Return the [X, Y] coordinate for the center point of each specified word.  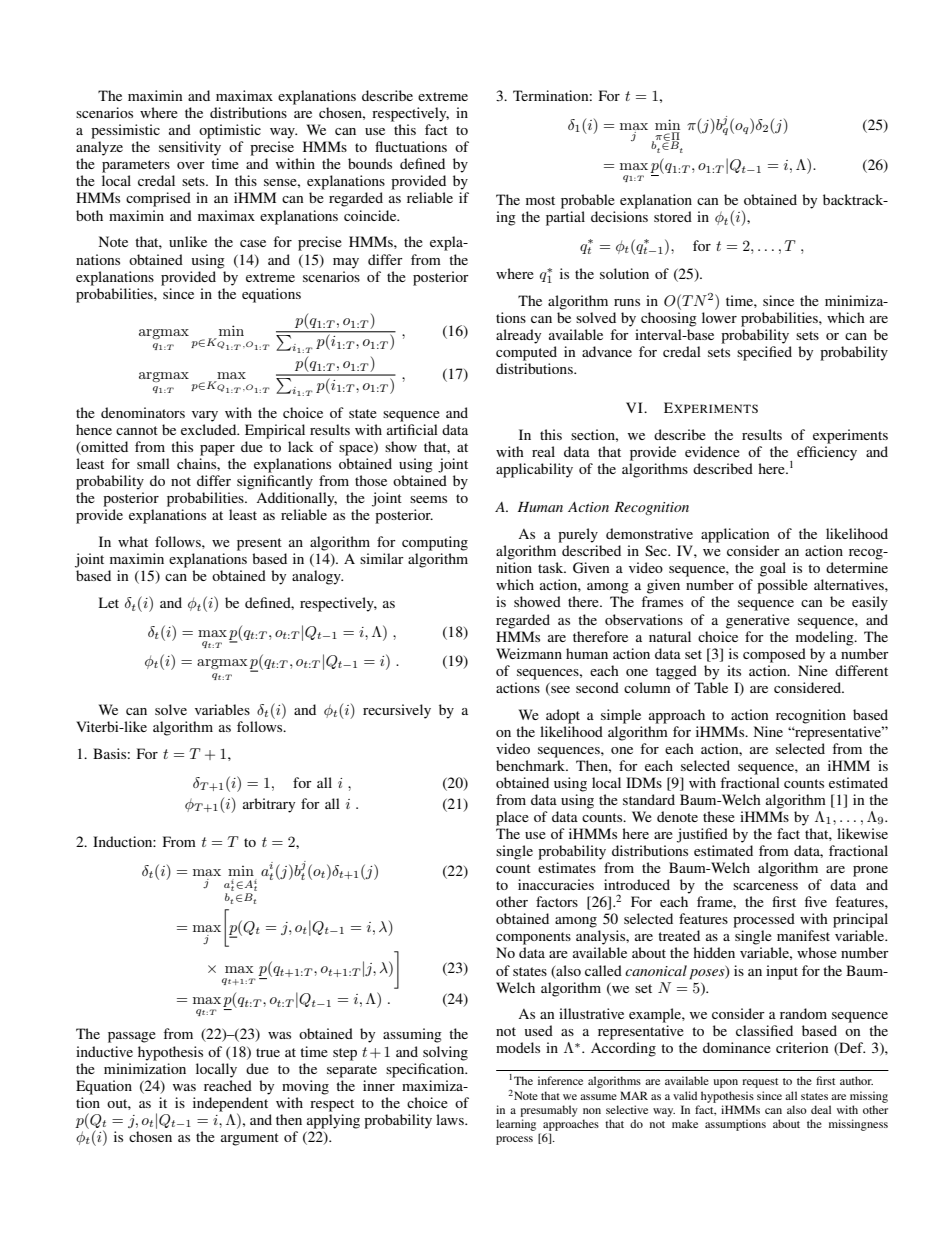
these [719, 816]
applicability [534, 470]
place [512, 818]
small [153, 463]
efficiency [827, 453]
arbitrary [269, 805]
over [191, 165]
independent [230, 1105]
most [540, 200]
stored [673, 216]
